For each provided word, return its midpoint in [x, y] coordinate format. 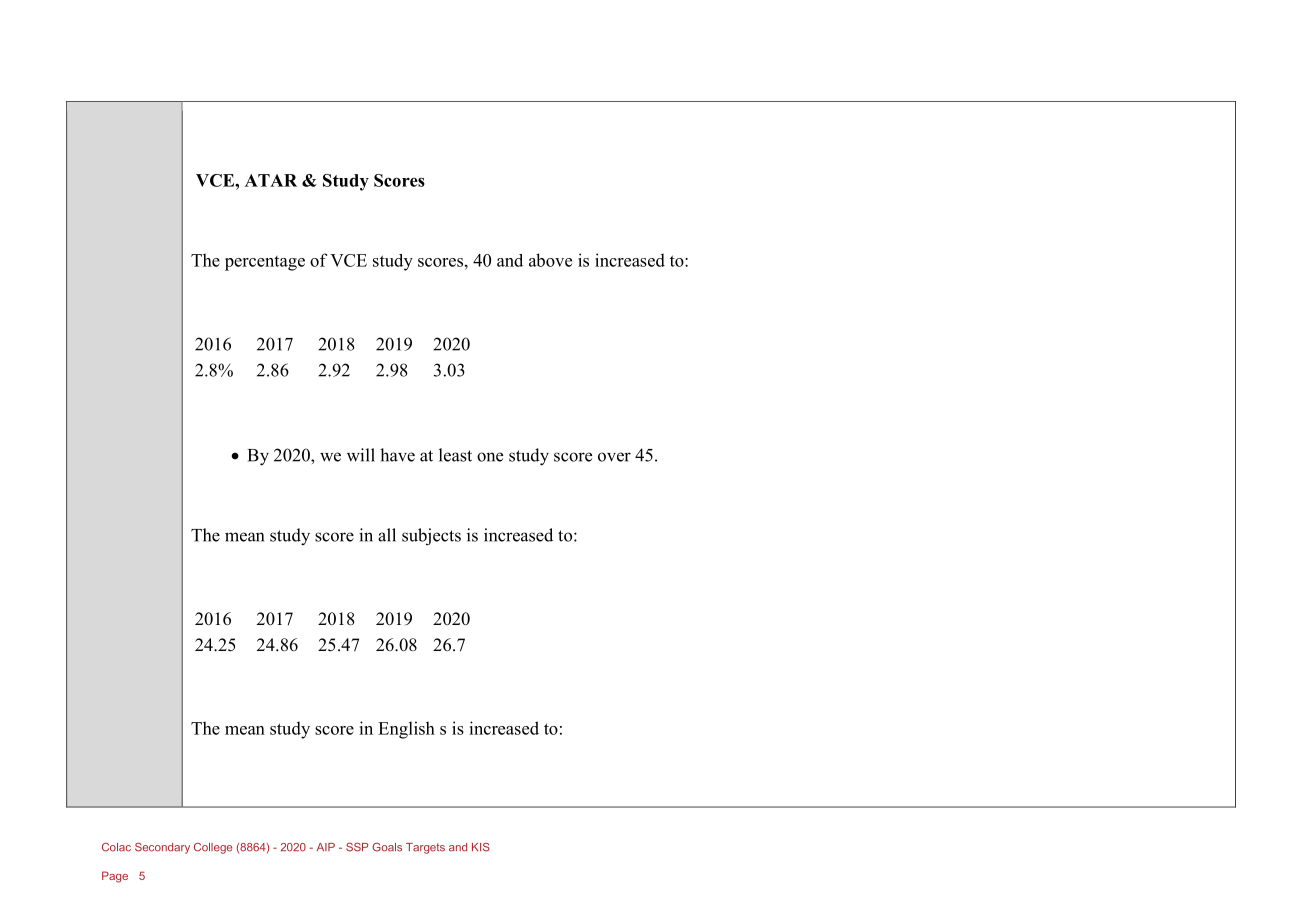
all [387, 535]
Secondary [162, 848]
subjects [431, 537]
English [406, 730]
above [550, 260]
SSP [357, 847]
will [361, 455]
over [614, 457]
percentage [265, 263]
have [397, 455]
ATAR [271, 180]
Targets [425, 848]
